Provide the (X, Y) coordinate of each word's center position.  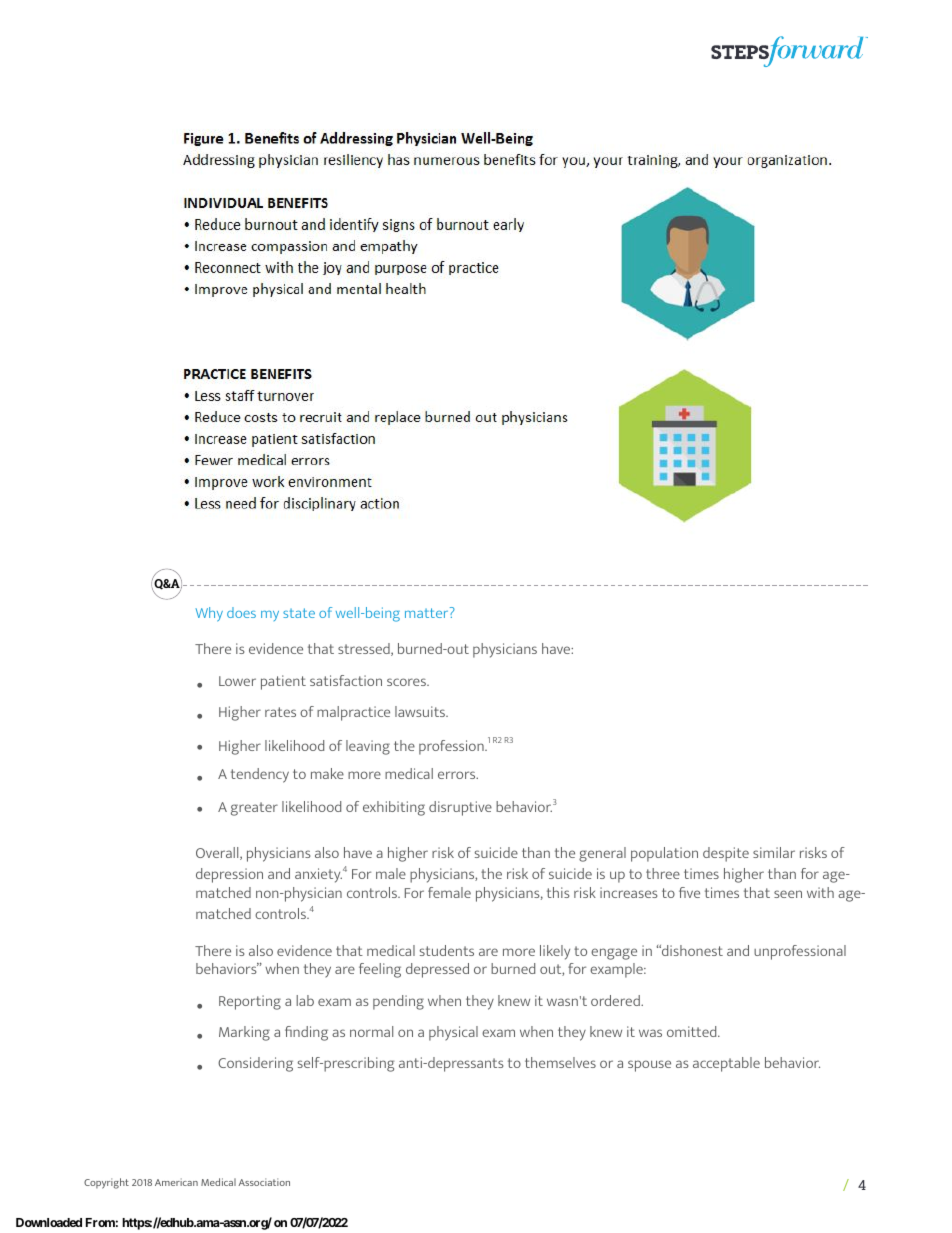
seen (788, 894)
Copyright (106, 1183)
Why (209, 614)
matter (428, 612)
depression (229, 875)
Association (264, 1182)
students (447, 950)
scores (407, 682)
